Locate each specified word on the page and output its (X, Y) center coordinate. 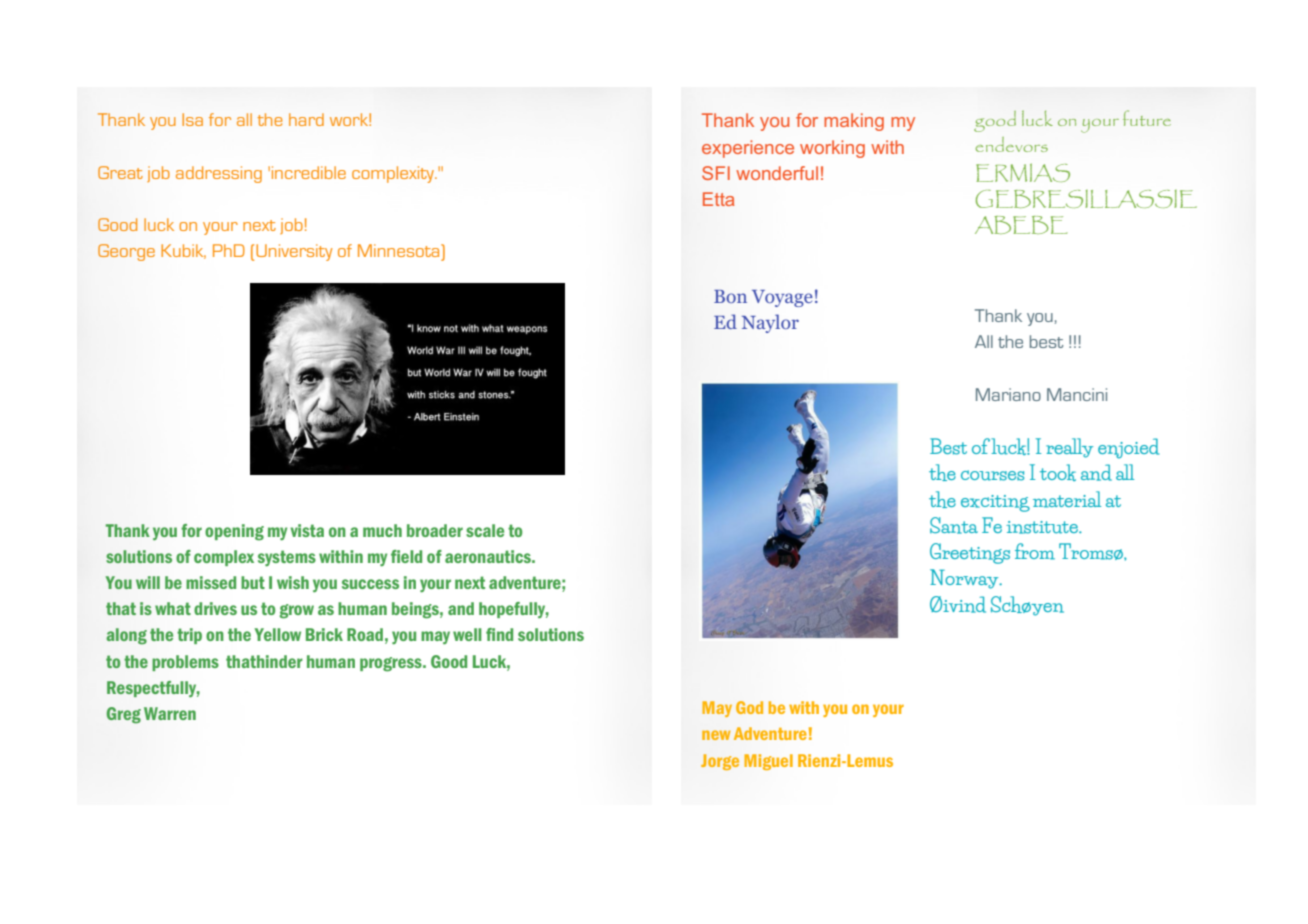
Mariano (1008, 394)
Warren (170, 713)
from (1035, 551)
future (1147, 118)
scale (485, 530)
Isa (192, 119)
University (294, 252)
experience (748, 149)
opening (234, 532)
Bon (730, 296)
